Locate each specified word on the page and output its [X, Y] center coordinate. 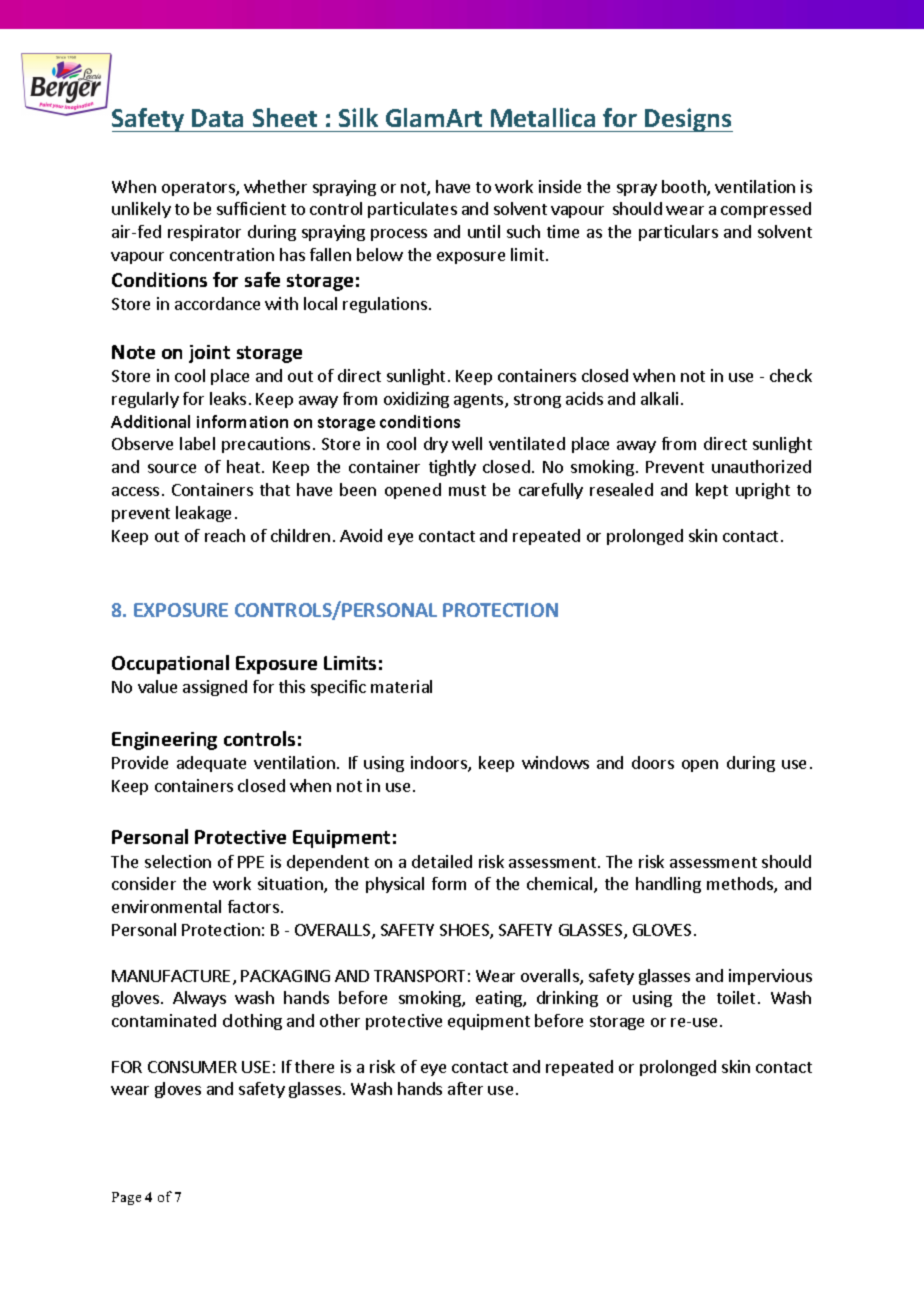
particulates [412, 210]
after [465, 1088]
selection [178, 861]
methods [741, 885]
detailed [442, 861]
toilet [736, 997]
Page [126, 1198]
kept [712, 491]
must [467, 490]
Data [217, 118]
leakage [203, 514]
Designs [688, 120]
